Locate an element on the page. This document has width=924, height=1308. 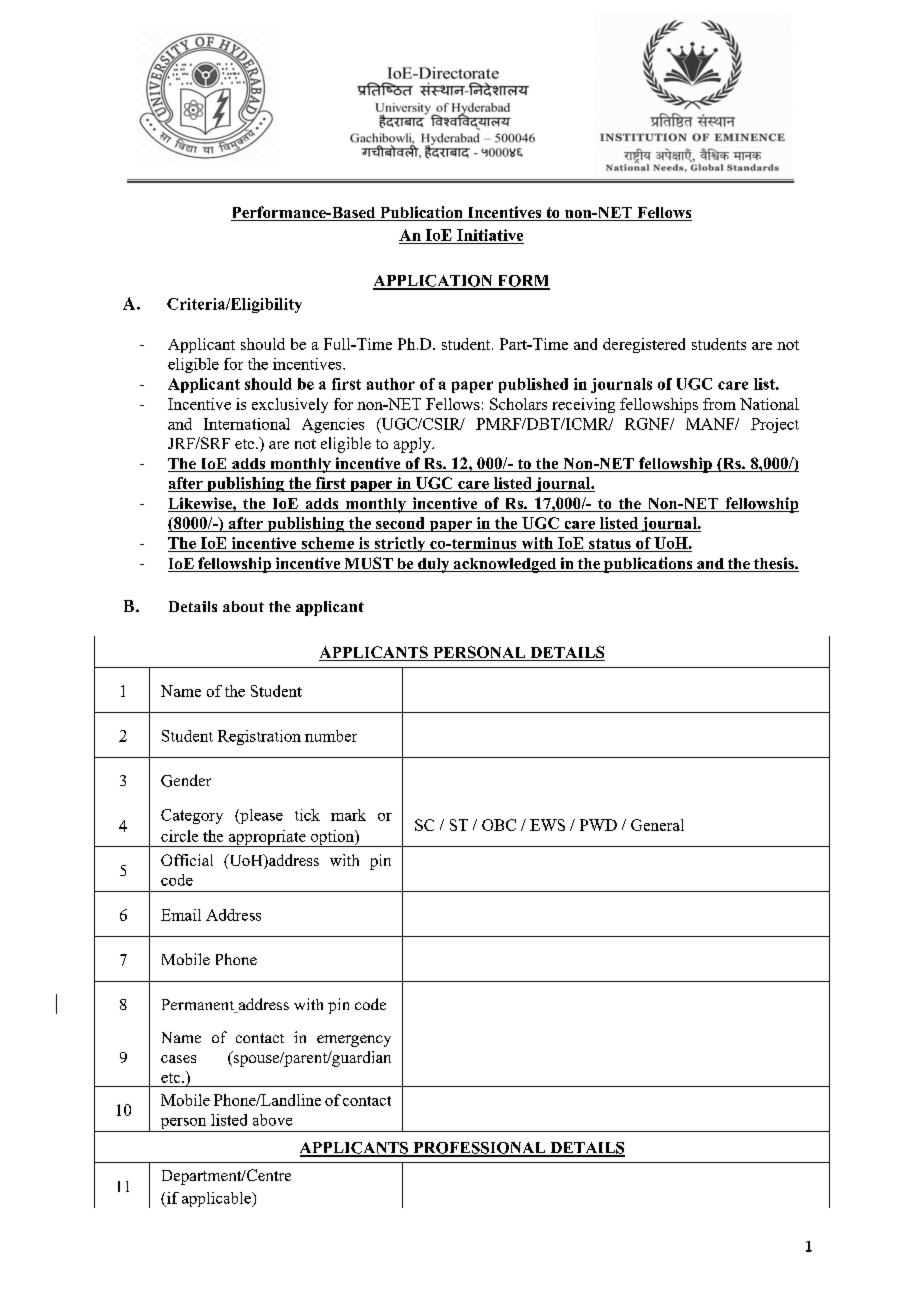
emergency is located at coordinates (354, 1041).
